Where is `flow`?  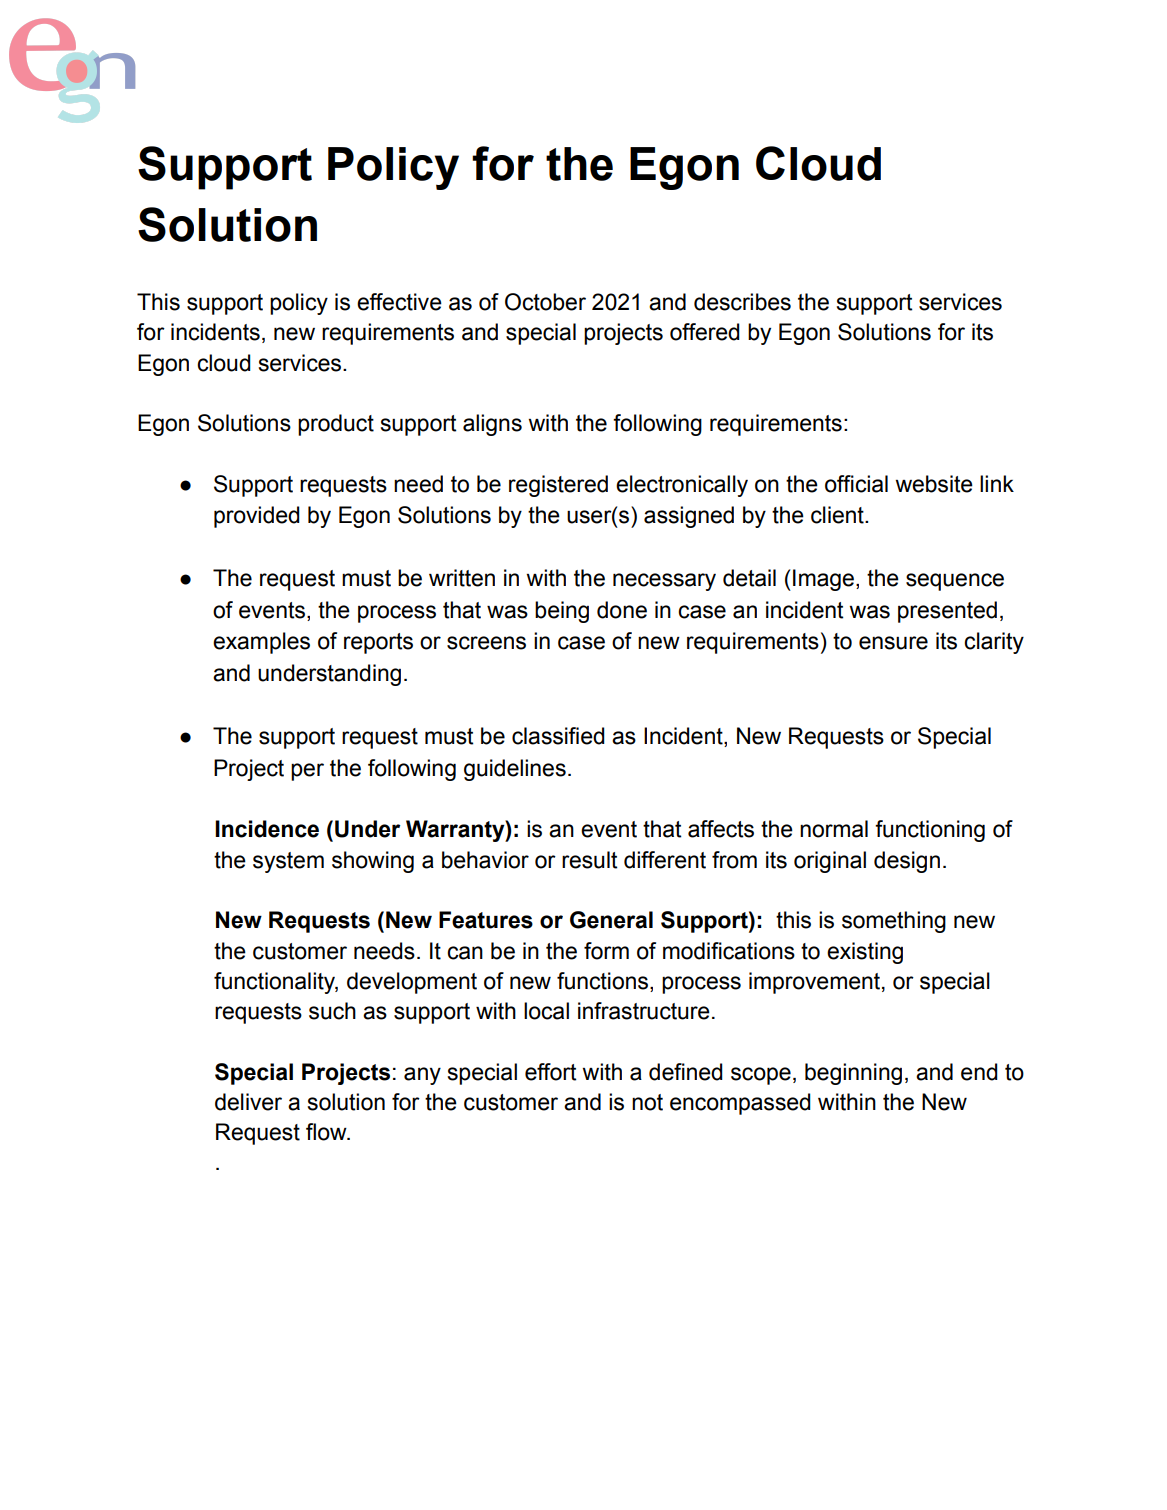
flow is located at coordinates (327, 1132).
